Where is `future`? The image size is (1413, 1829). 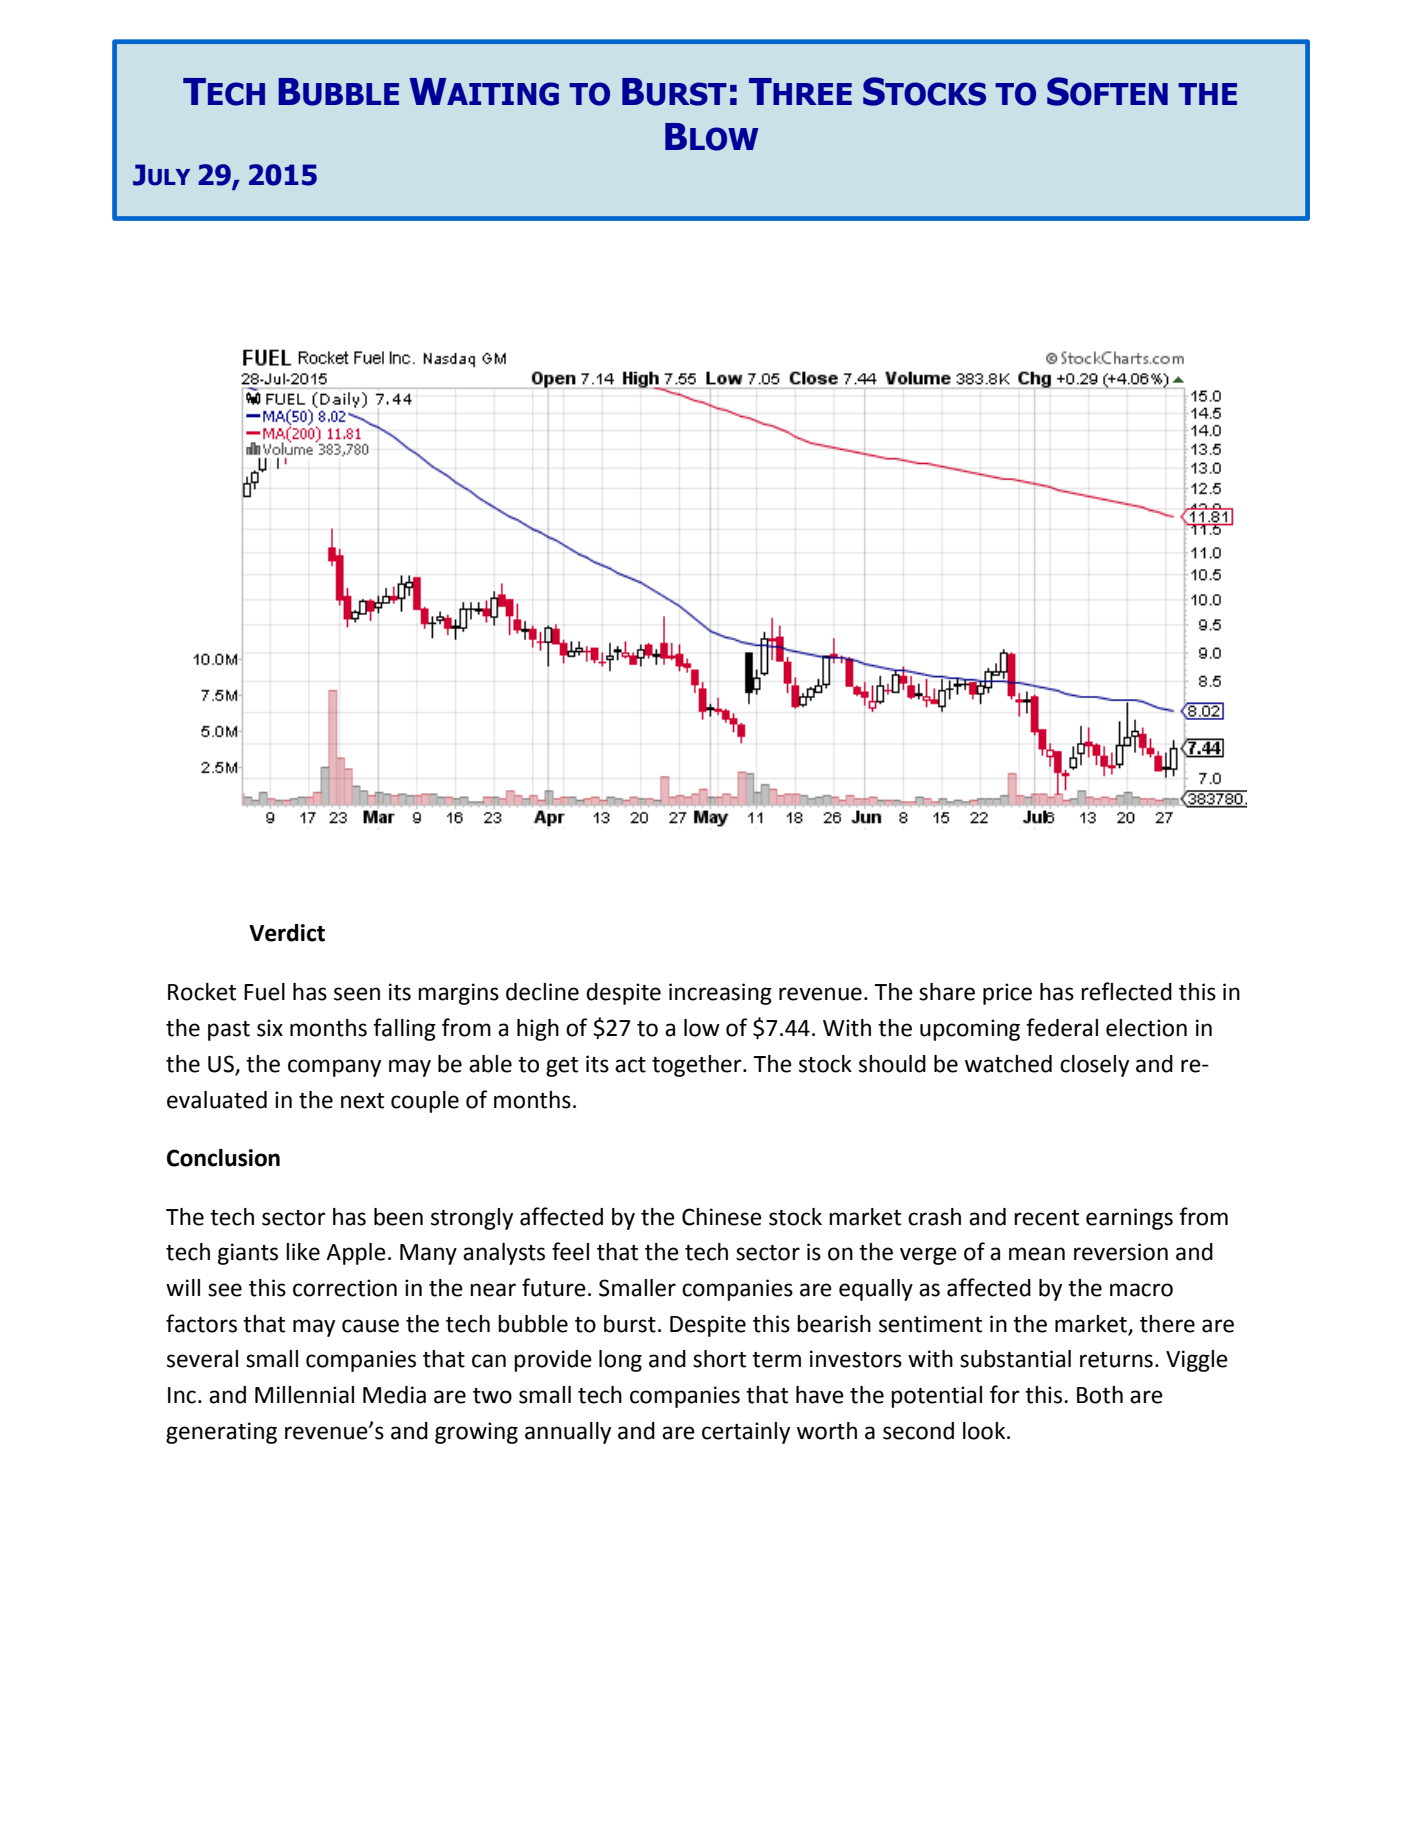
future is located at coordinates (554, 1287).
